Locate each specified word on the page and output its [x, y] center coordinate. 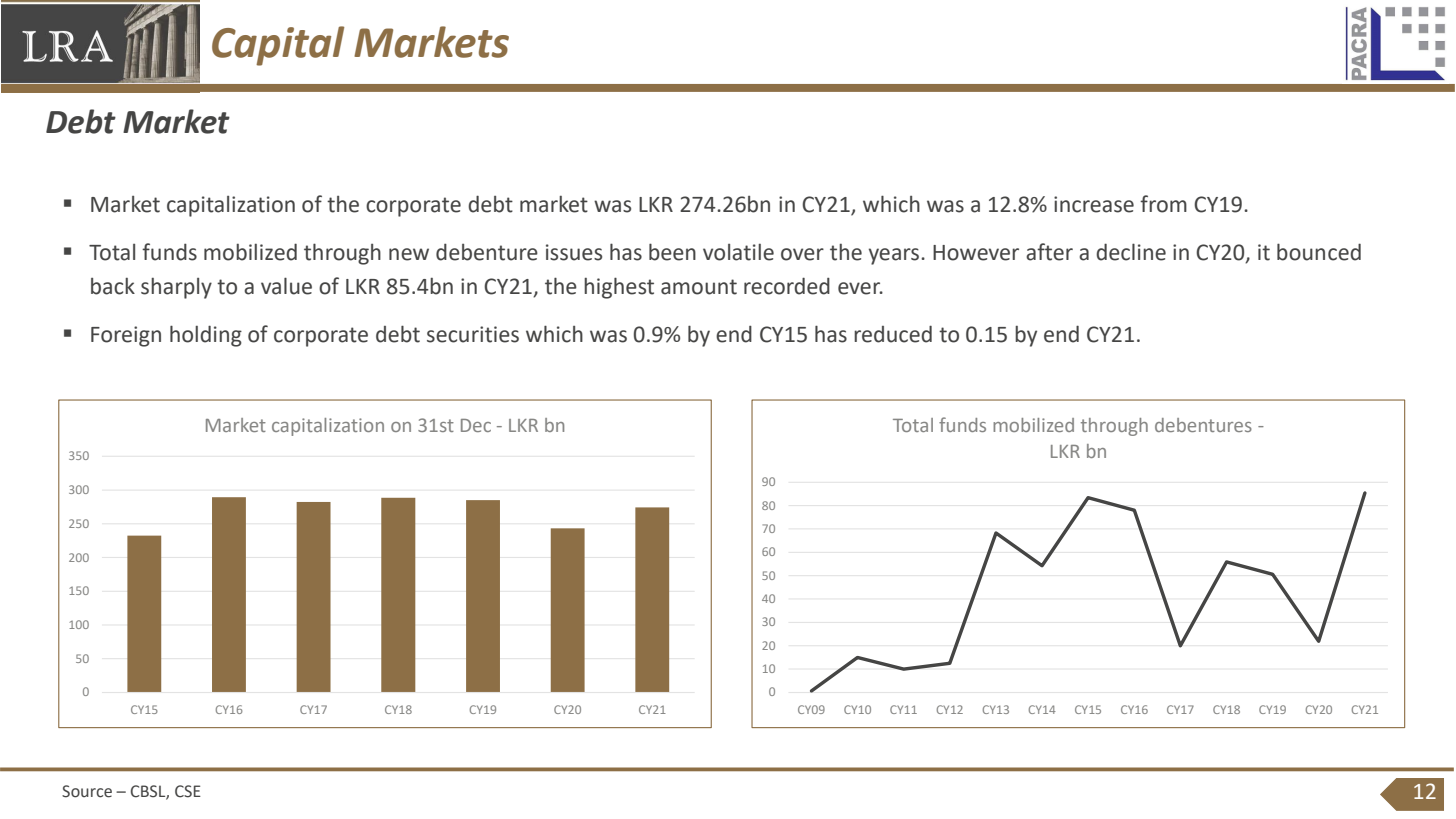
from [1163, 204]
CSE [188, 791]
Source [87, 791]
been [672, 252]
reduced [893, 334]
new [409, 254]
